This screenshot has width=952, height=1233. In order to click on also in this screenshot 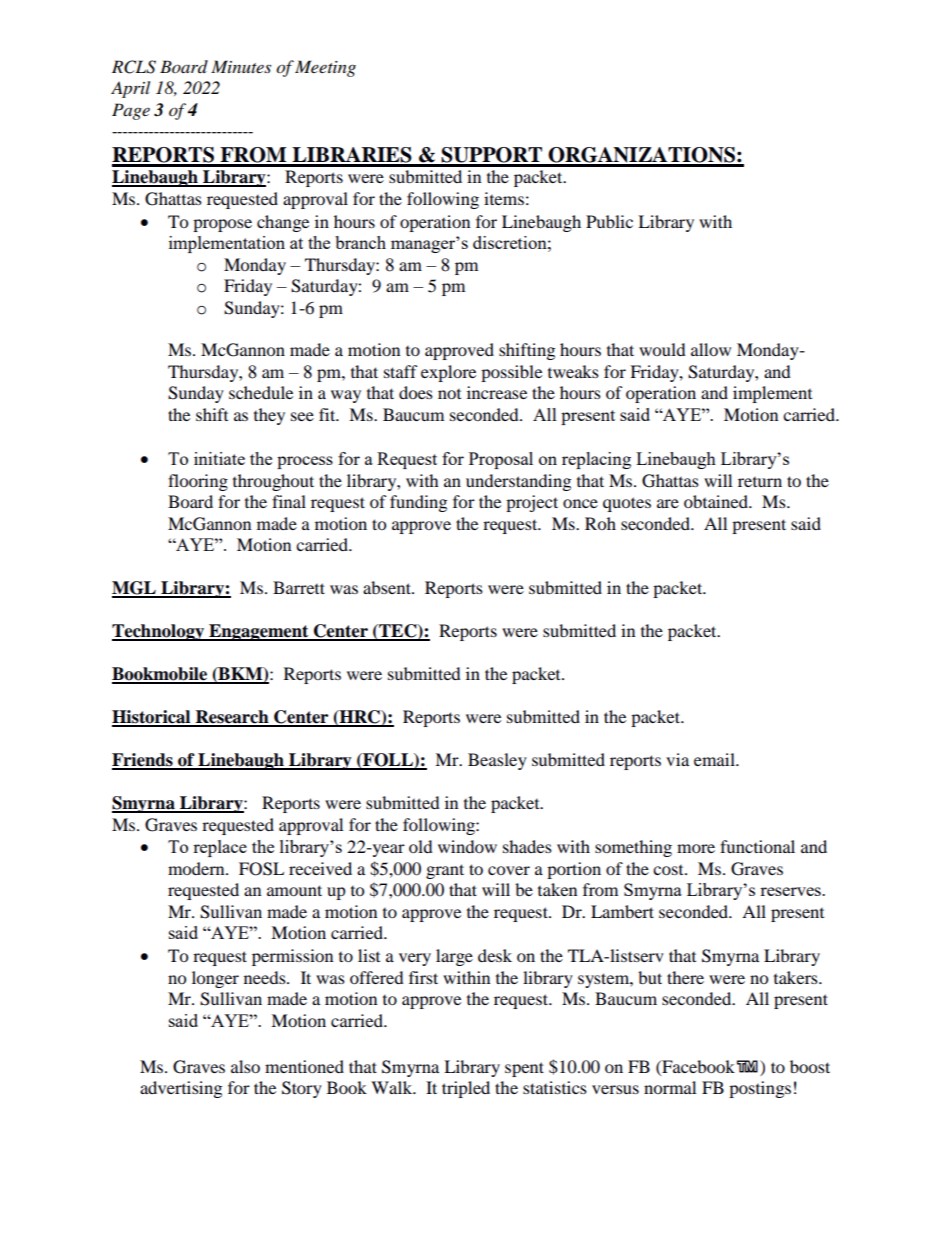, I will do `click(245, 1066)`.
